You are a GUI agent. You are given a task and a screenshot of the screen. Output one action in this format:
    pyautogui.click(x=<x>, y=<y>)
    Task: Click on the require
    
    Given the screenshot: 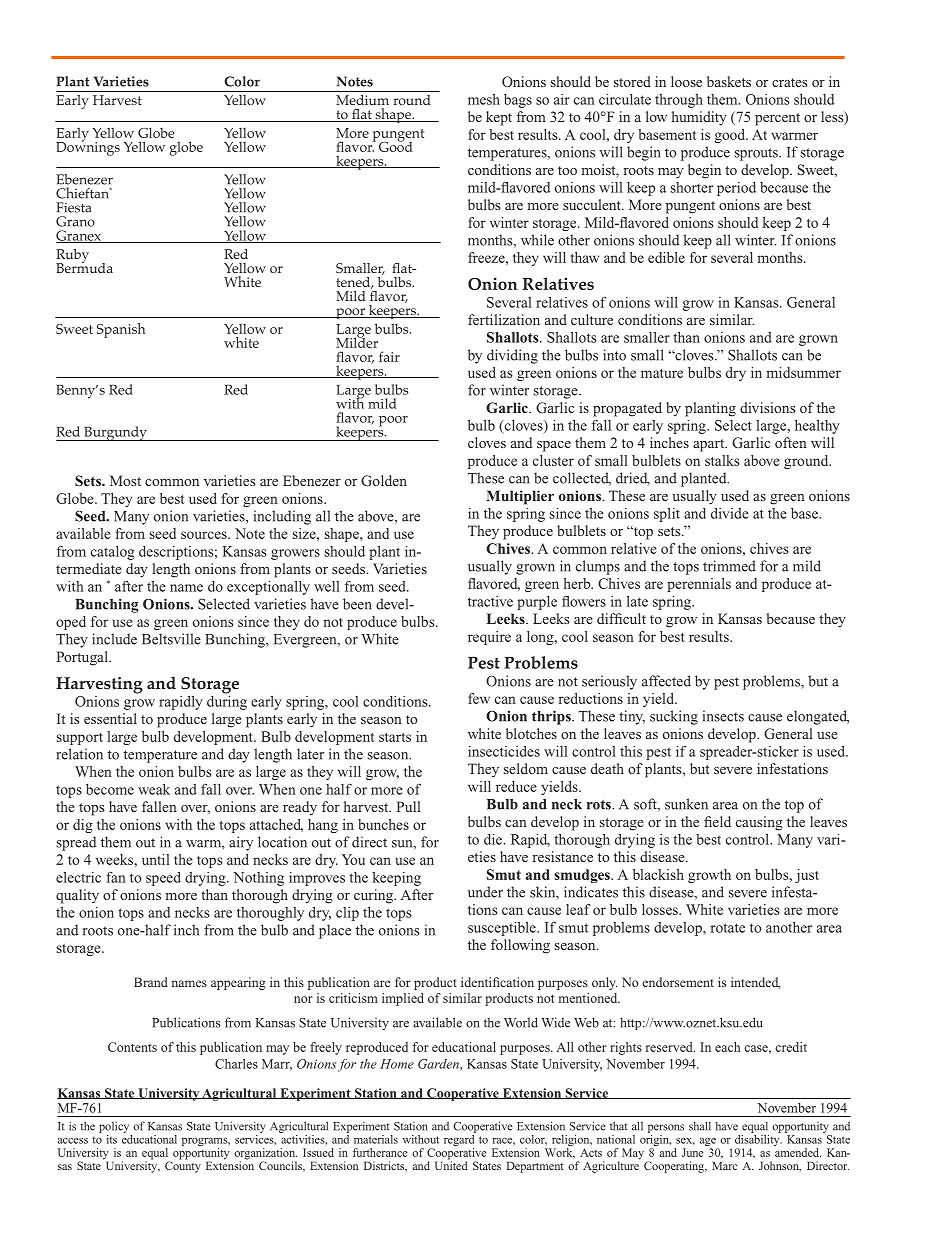 What is the action you would take?
    pyautogui.click(x=489, y=638)
